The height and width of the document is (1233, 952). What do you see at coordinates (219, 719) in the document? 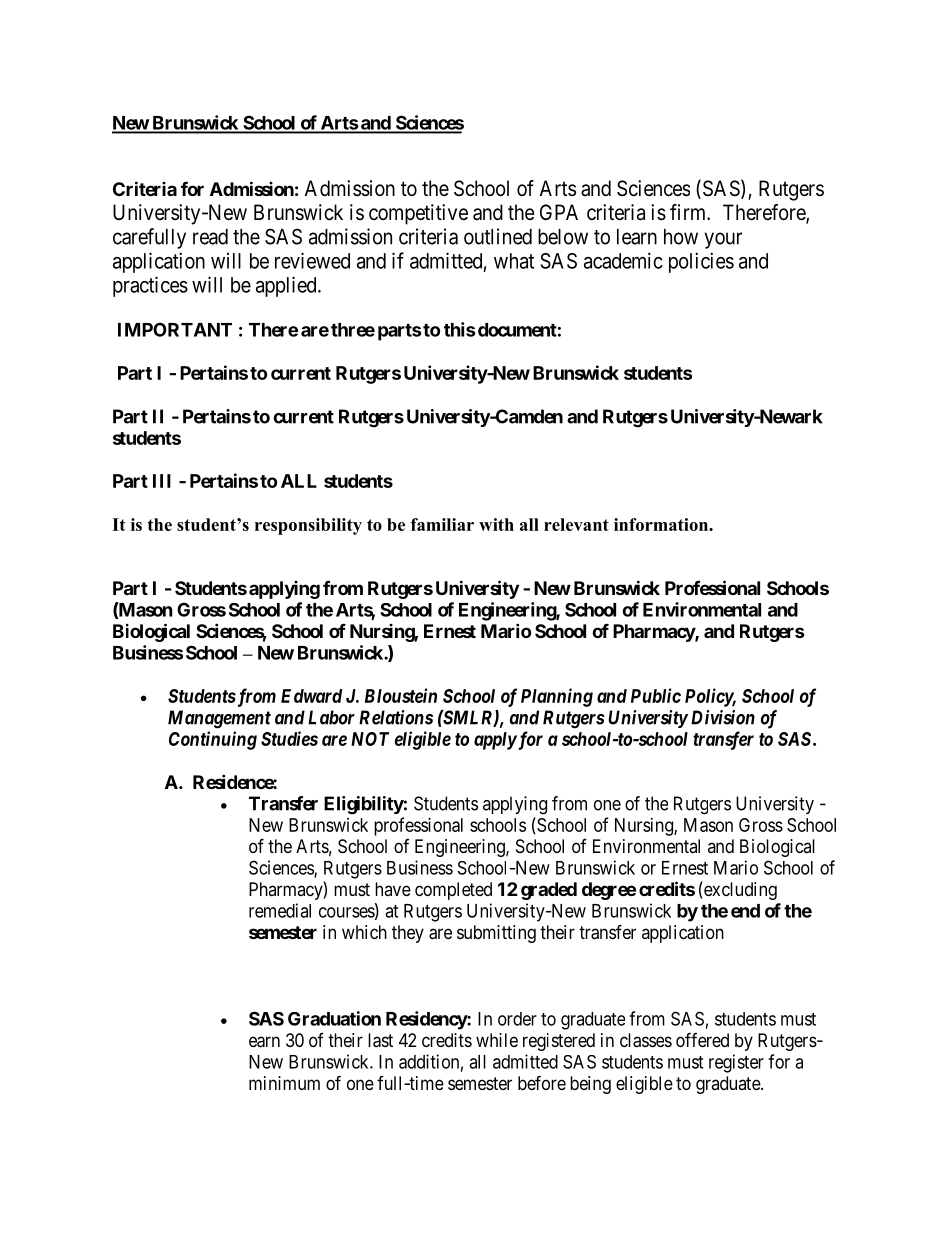
I see `Management` at bounding box center [219, 719].
